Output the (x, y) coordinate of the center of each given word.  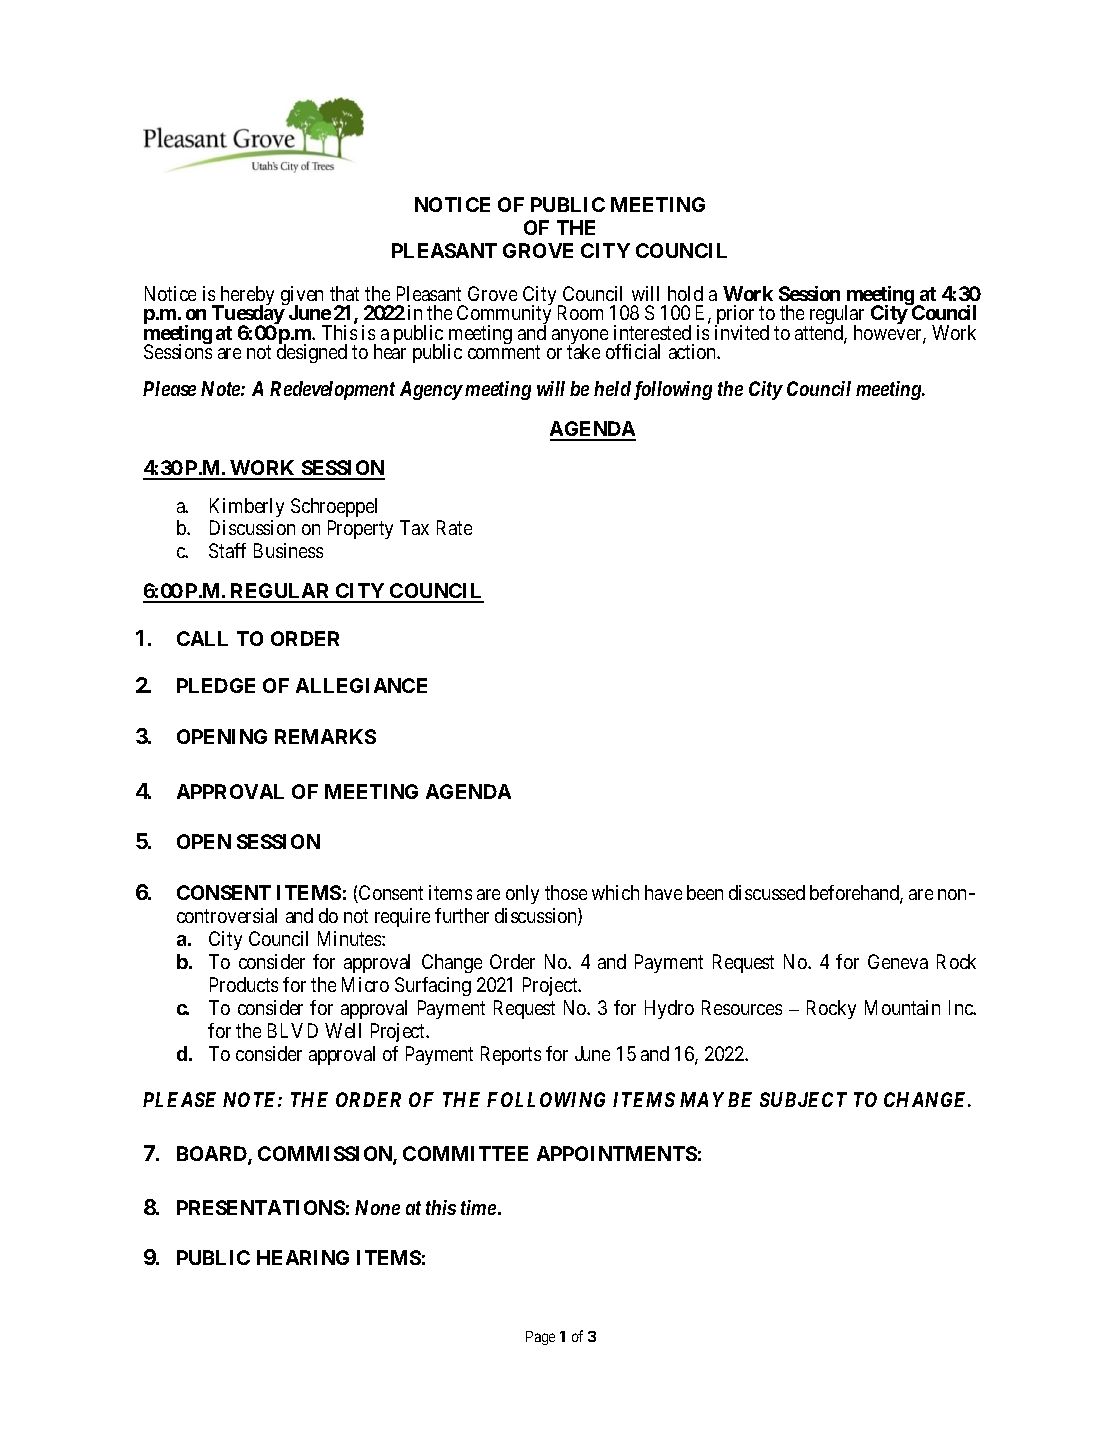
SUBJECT (803, 1099)
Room (580, 312)
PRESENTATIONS (261, 1207)
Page (540, 1338)
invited (742, 332)
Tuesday (248, 316)
